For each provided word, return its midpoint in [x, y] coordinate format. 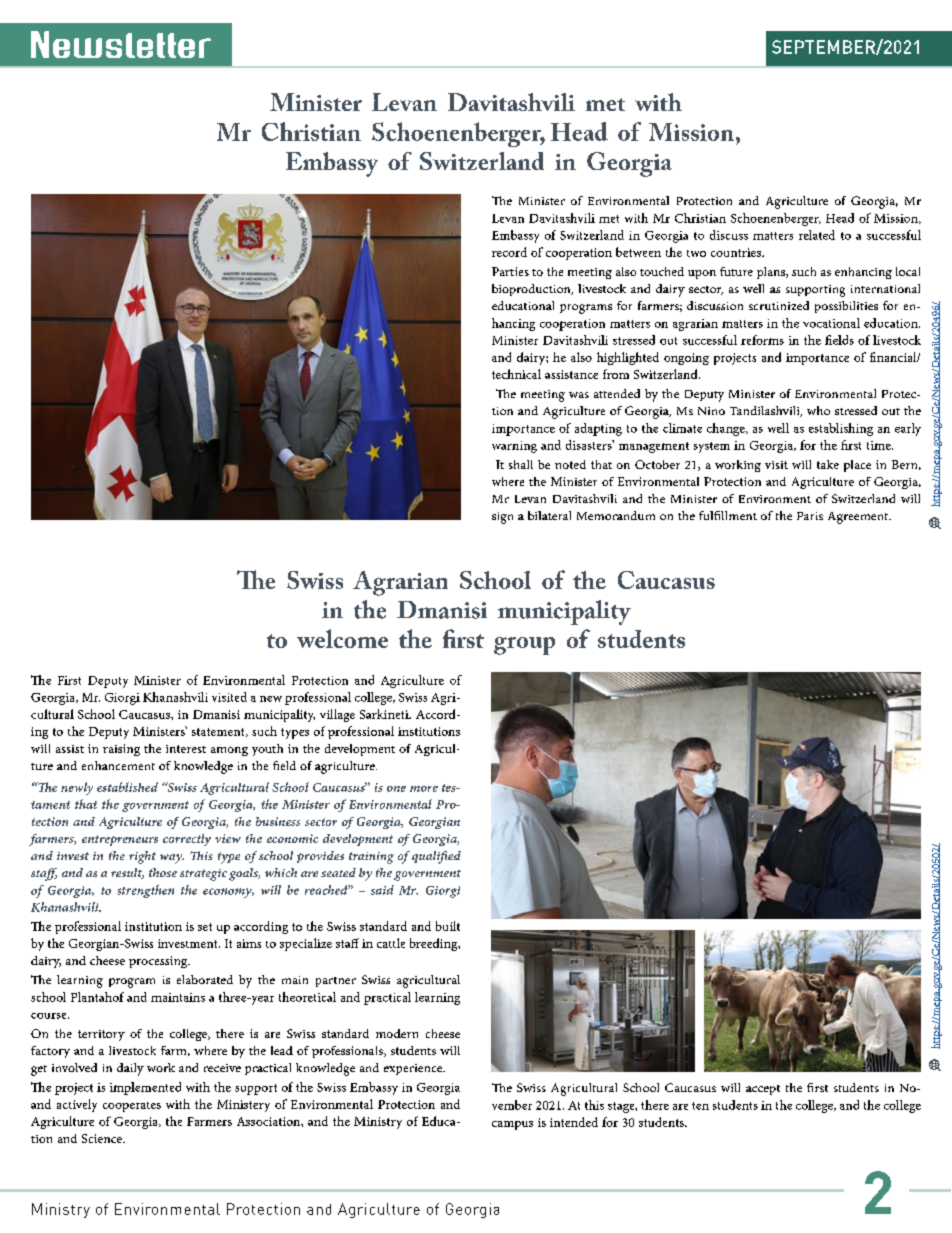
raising [121, 750]
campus [512, 1125]
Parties [510, 271]
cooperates [132, 1107]
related [817, 235]
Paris [810, 516]
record [509, 252]
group [524, 646]
